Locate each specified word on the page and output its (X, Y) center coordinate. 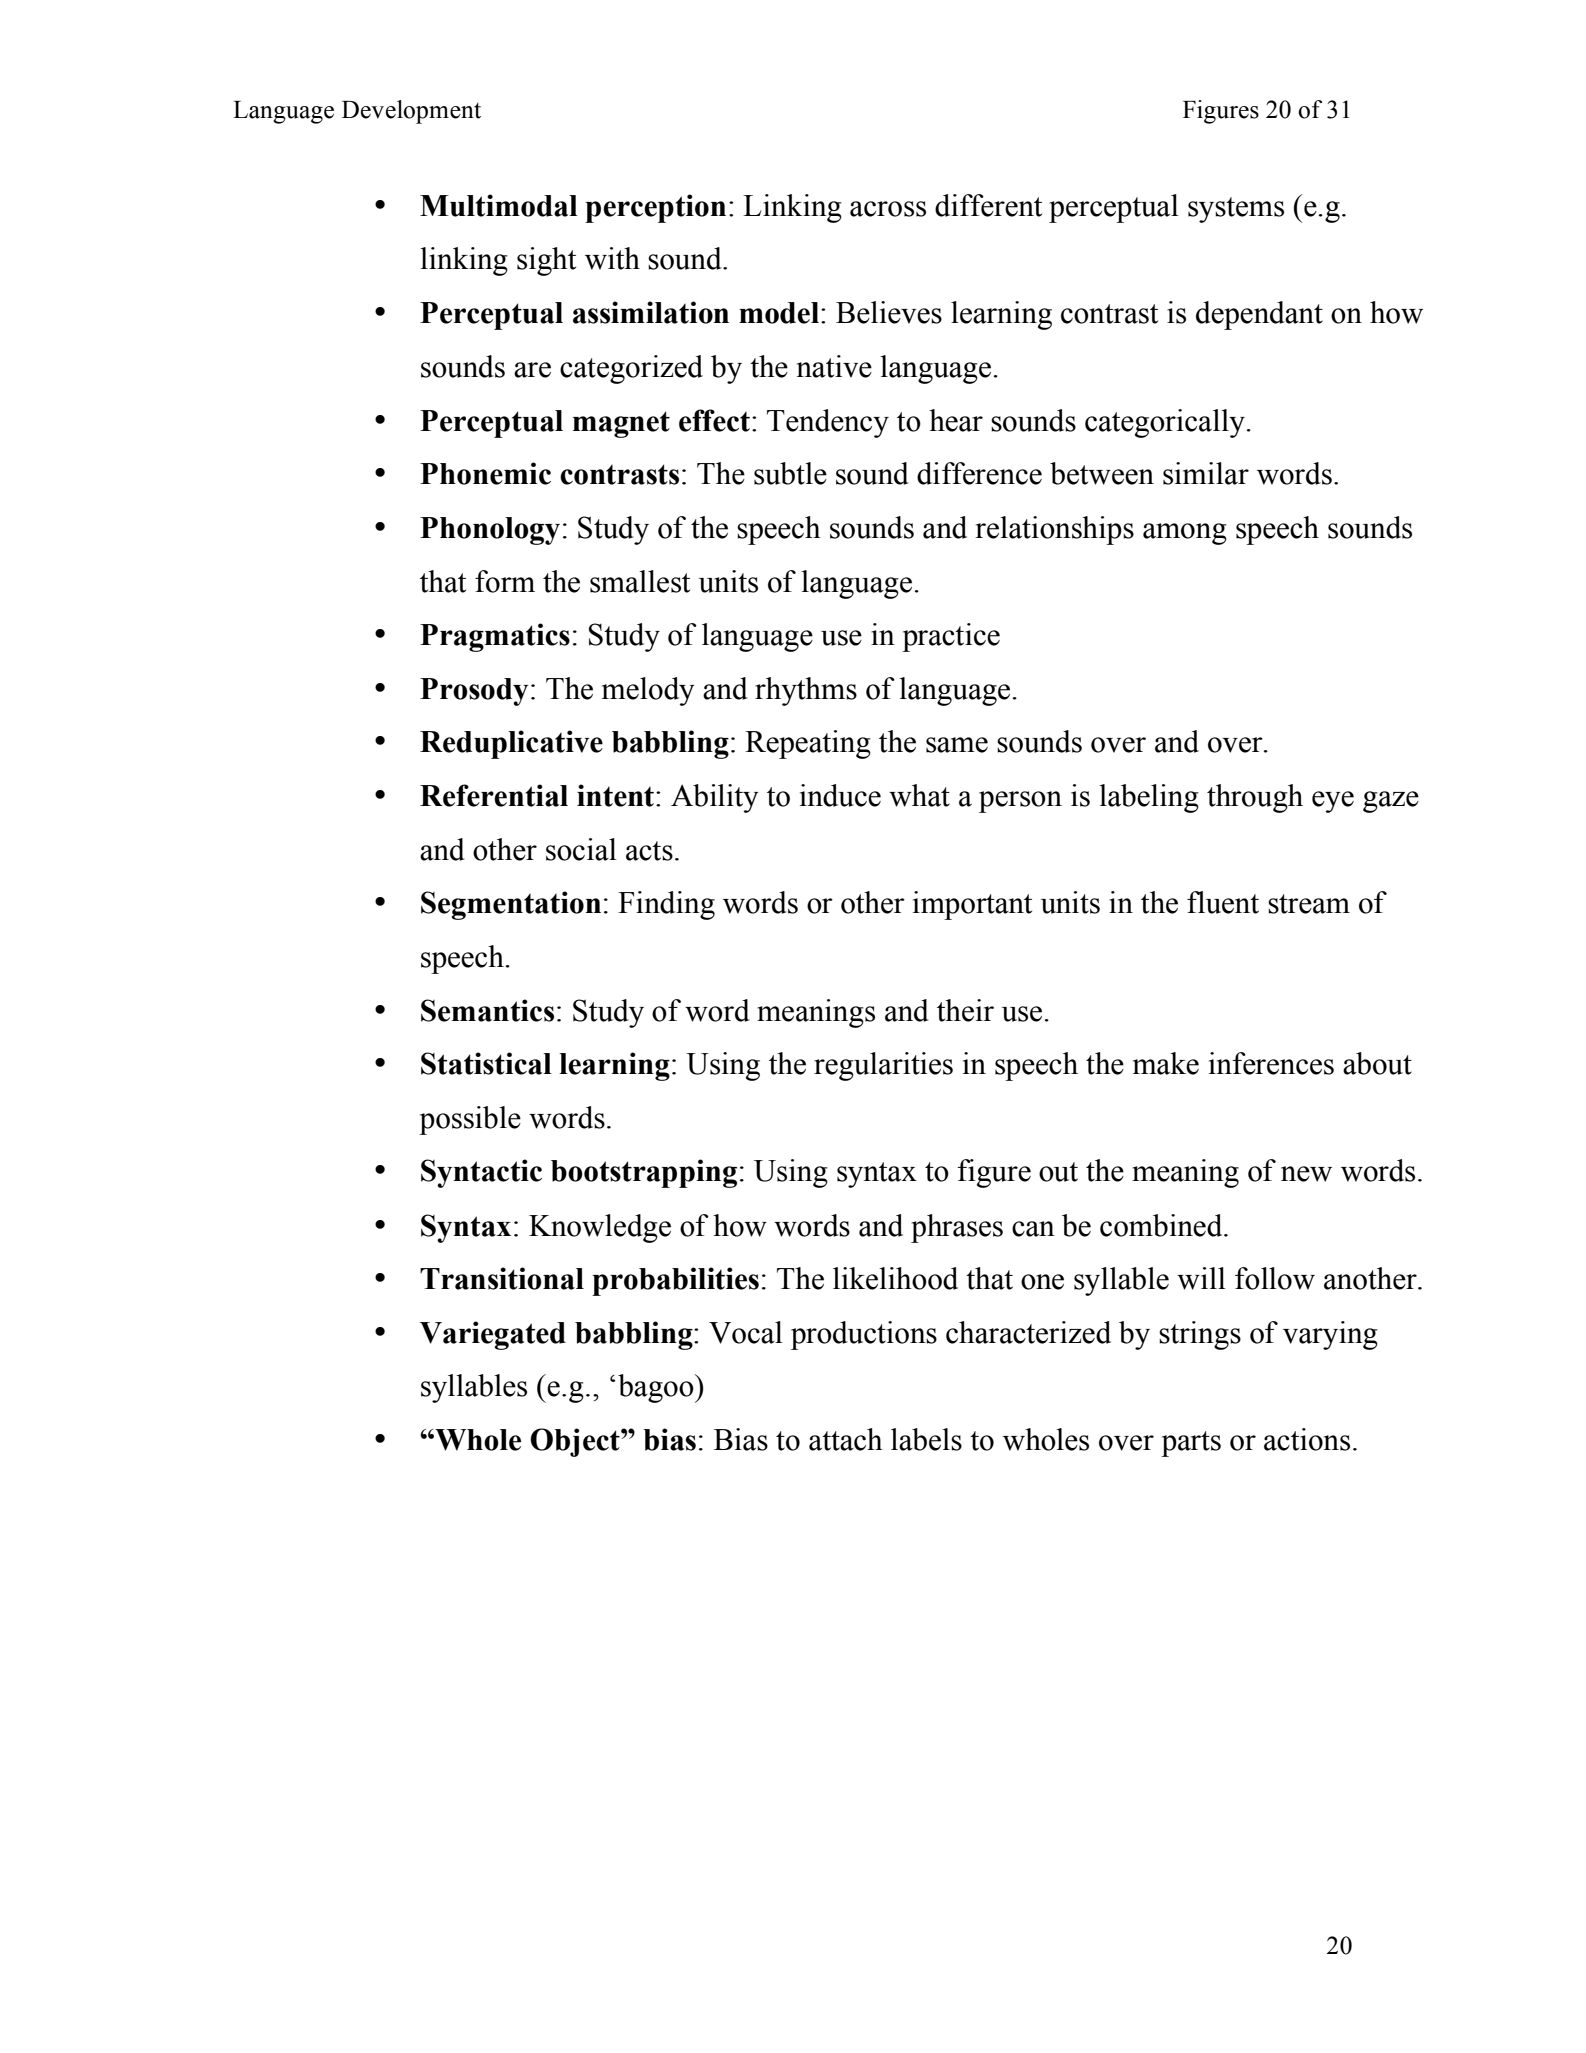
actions (1307, 1439)
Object (576, 1442)
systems (1236, 210)
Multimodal (499, 205)
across (888, 209)
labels (926, 1439)
